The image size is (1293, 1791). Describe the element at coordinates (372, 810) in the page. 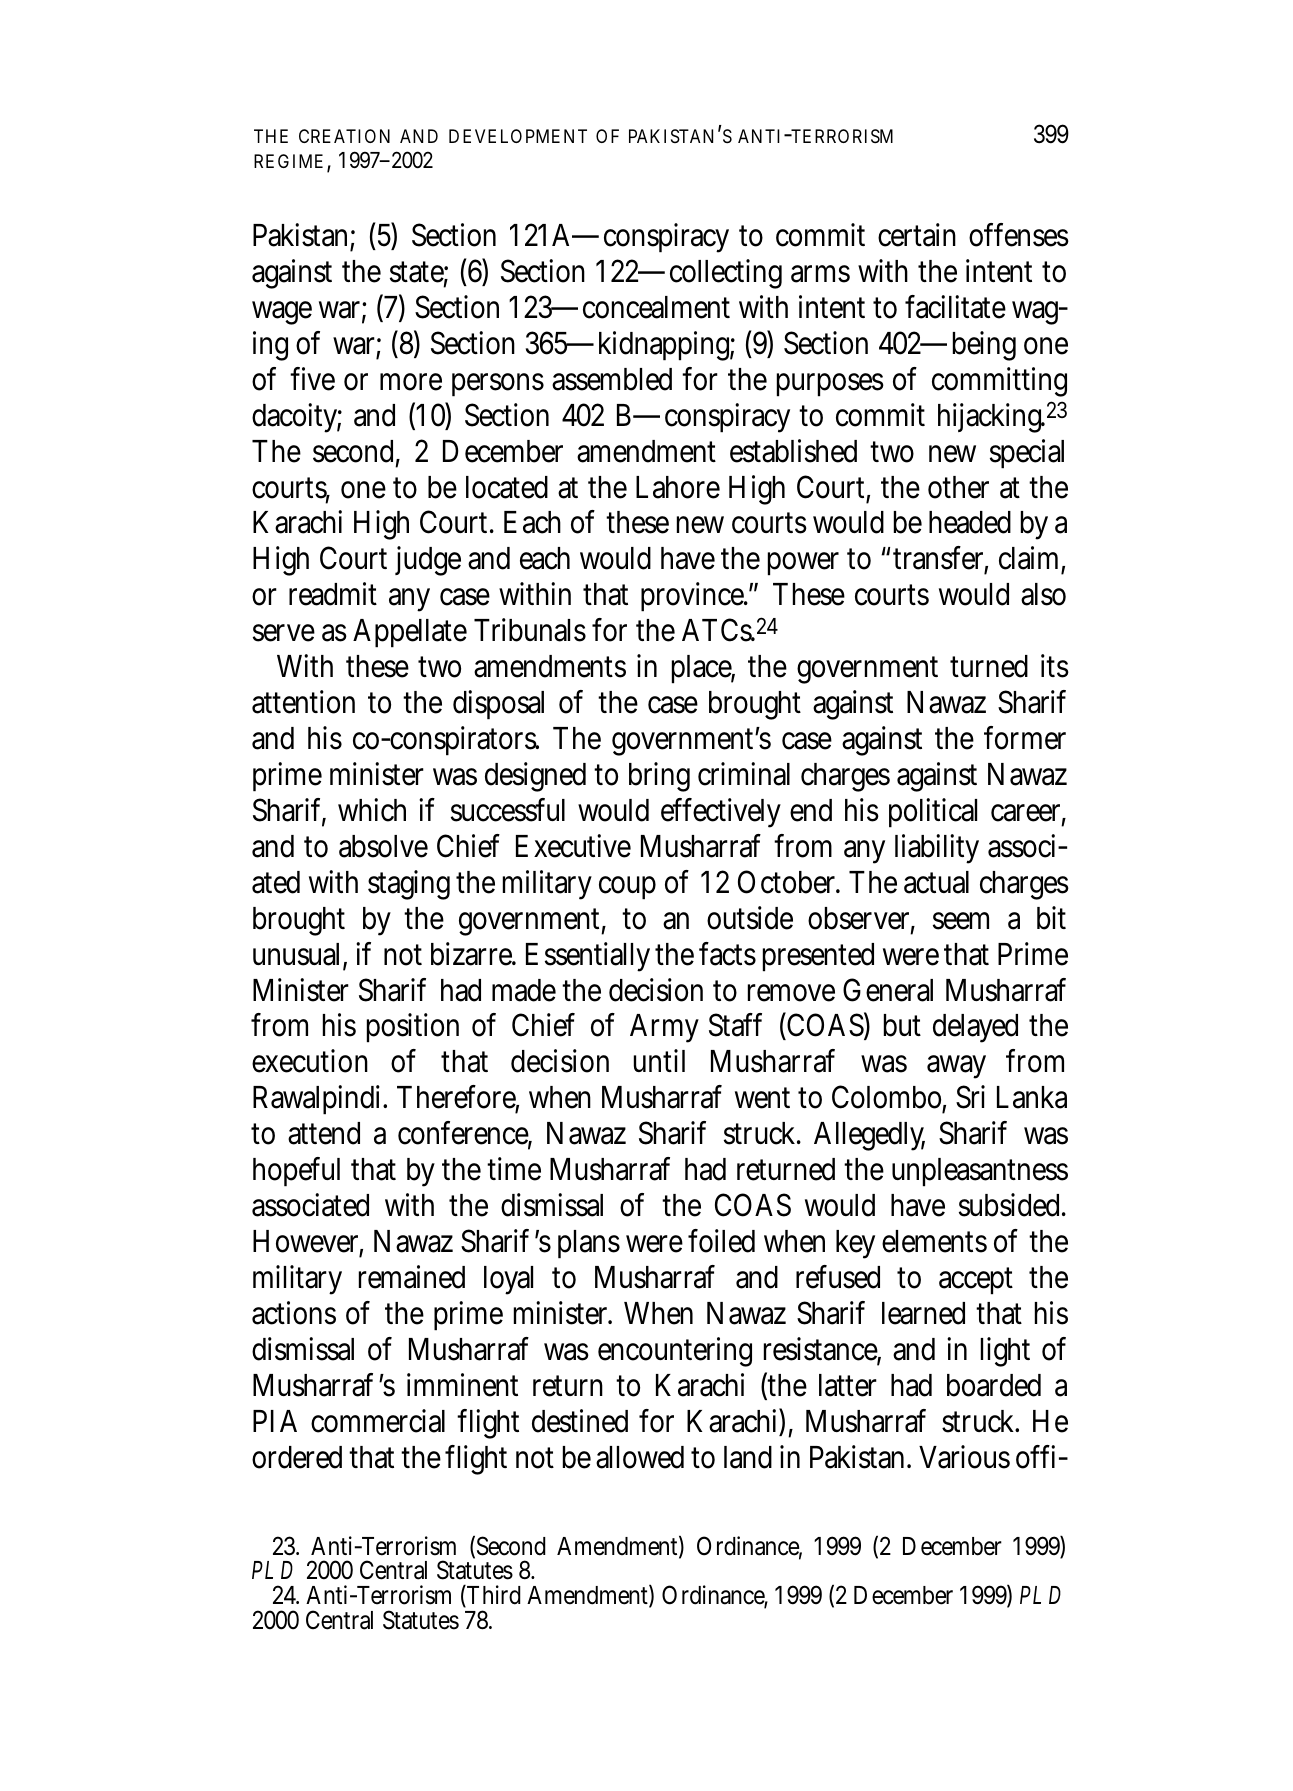

I see `which` at that location.
